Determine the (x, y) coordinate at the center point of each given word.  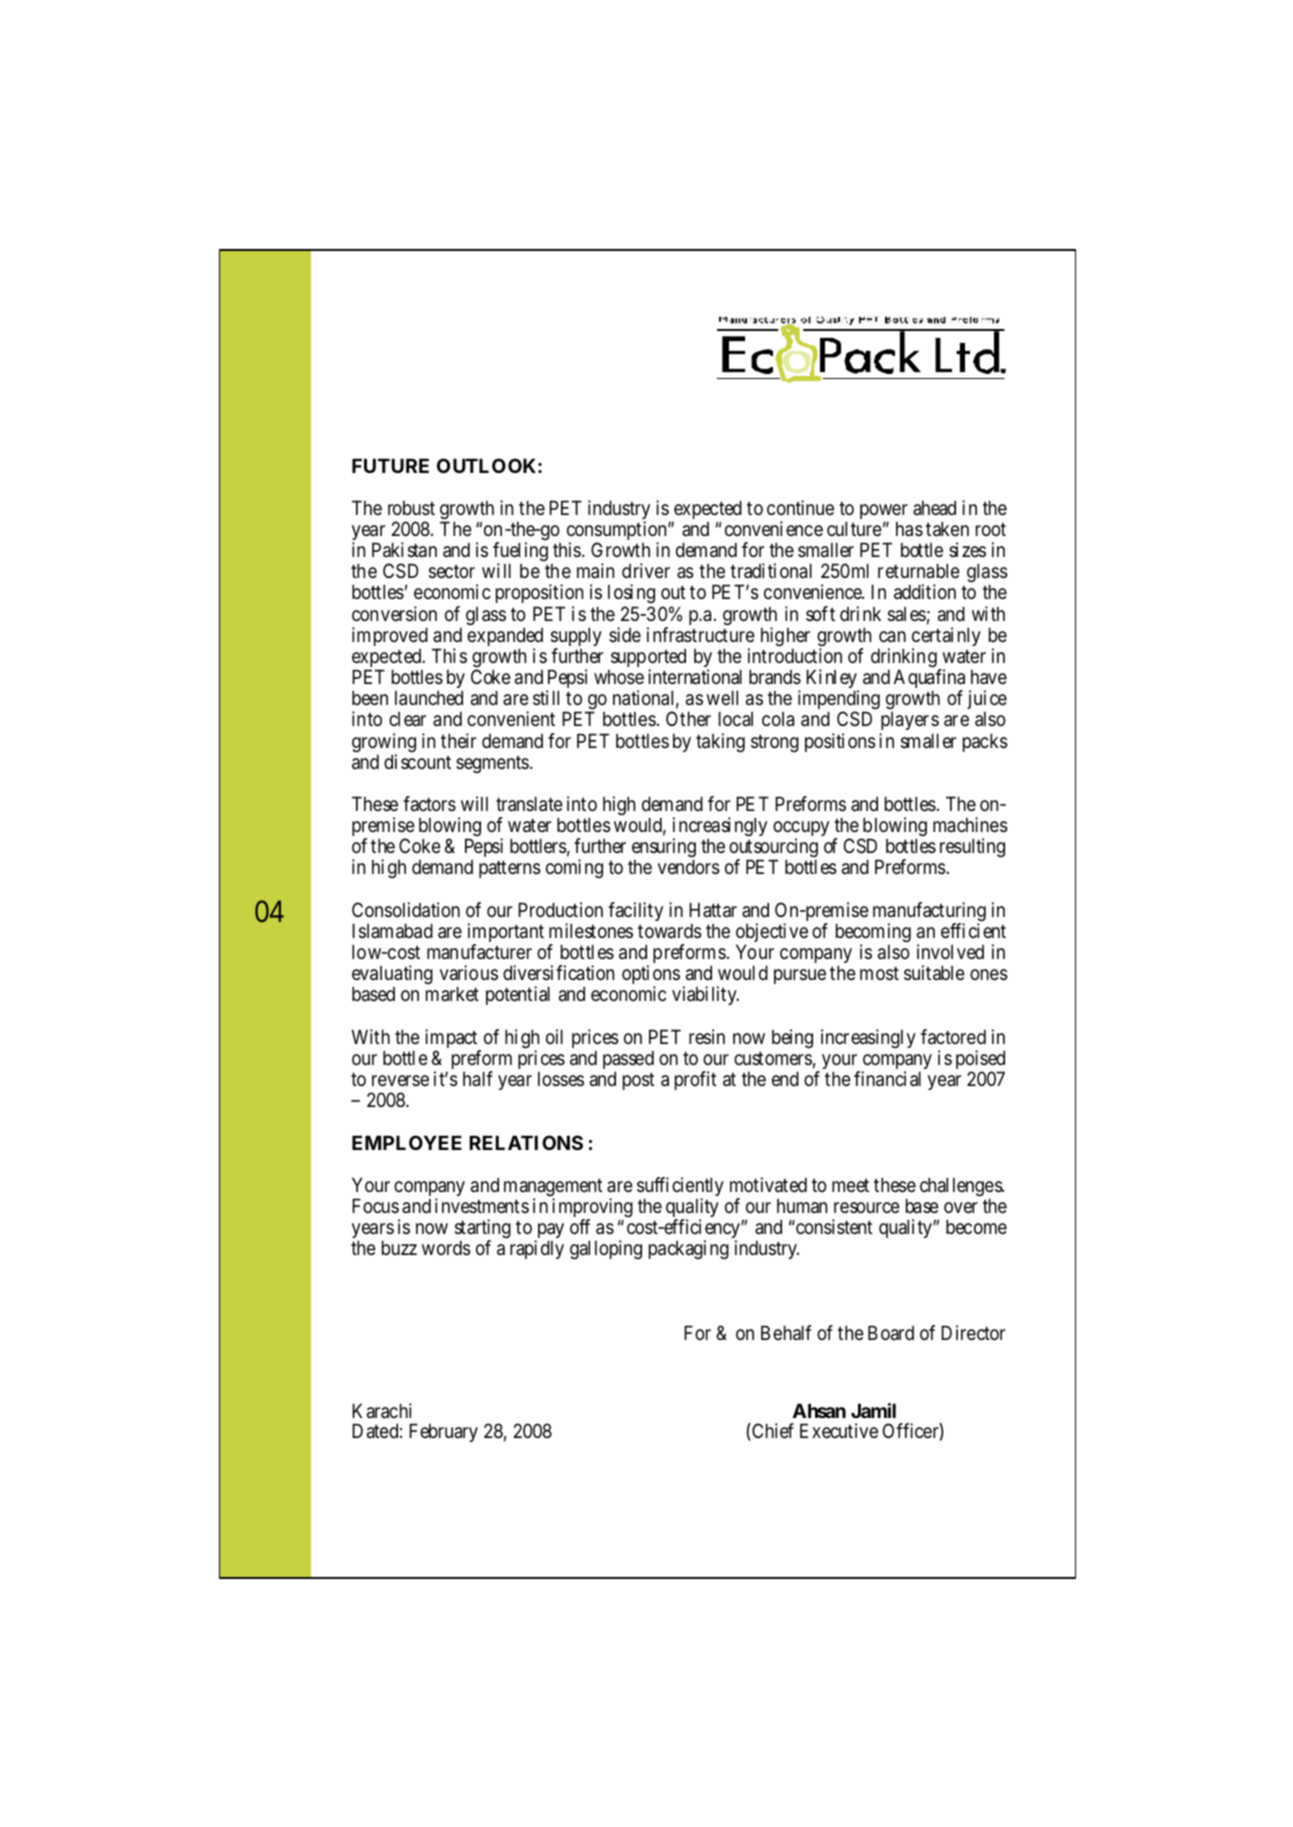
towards (670, 931)
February (443, 1432)
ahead (934, 508)
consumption (618, 532)
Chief (772, 1432)
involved (950, 951)
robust (411, 508)
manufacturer (479, 952)
